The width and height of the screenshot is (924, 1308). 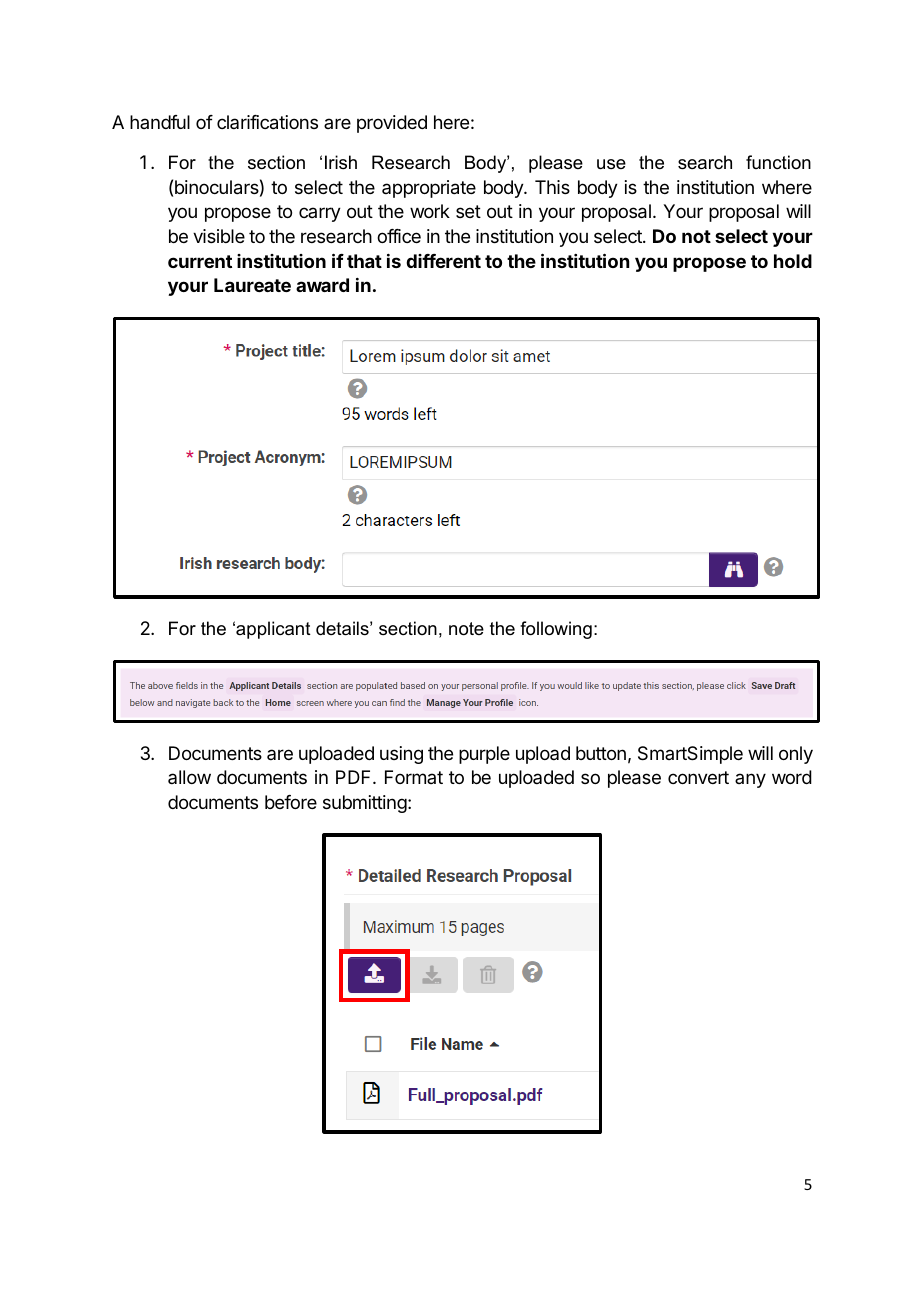 I want to click on following, so click(x=556, y=630).
